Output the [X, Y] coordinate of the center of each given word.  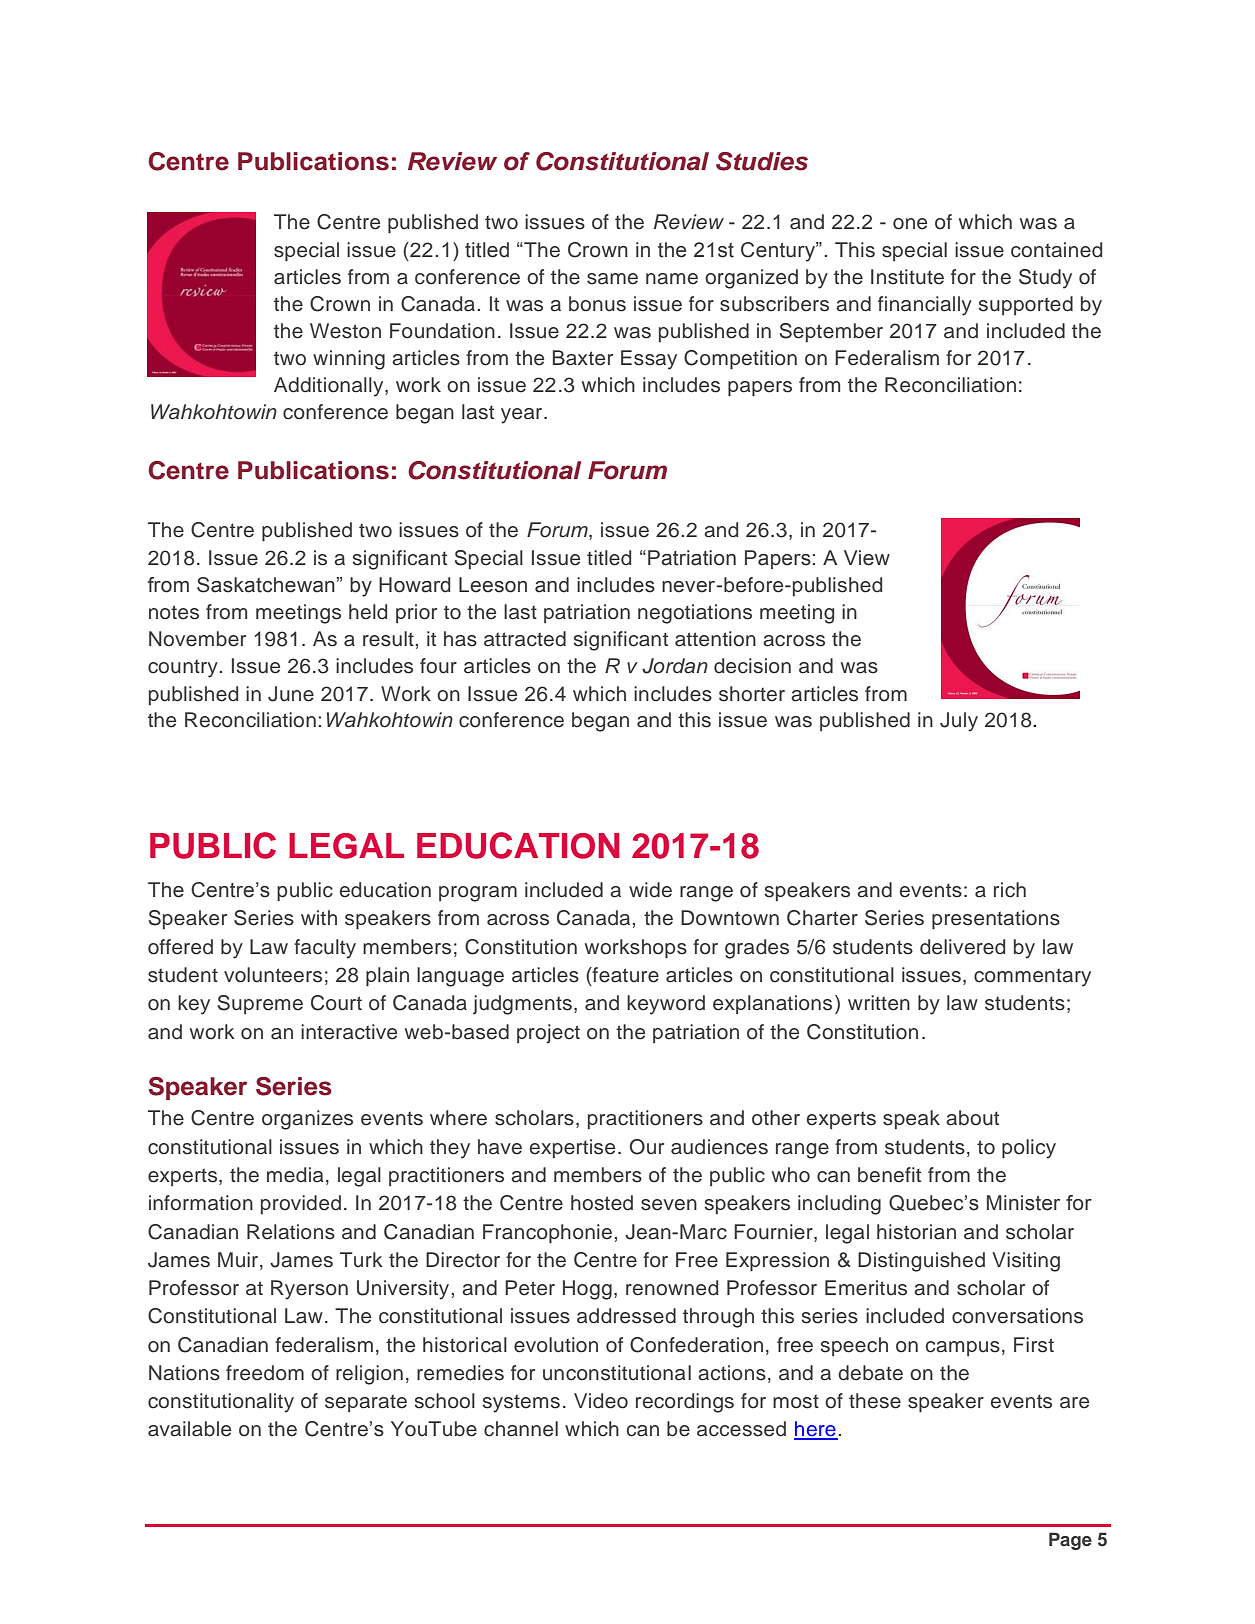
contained [1056, 250]
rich [1010, 890]
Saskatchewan [266, 585]
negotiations [695, 614]
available [189, 1429]
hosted [602, 1203]
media [295, 1175]
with [319, 917]
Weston [345, 331]
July [959, 722]
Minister [1023, 1203]
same [612, 279]
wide [650, 890]
